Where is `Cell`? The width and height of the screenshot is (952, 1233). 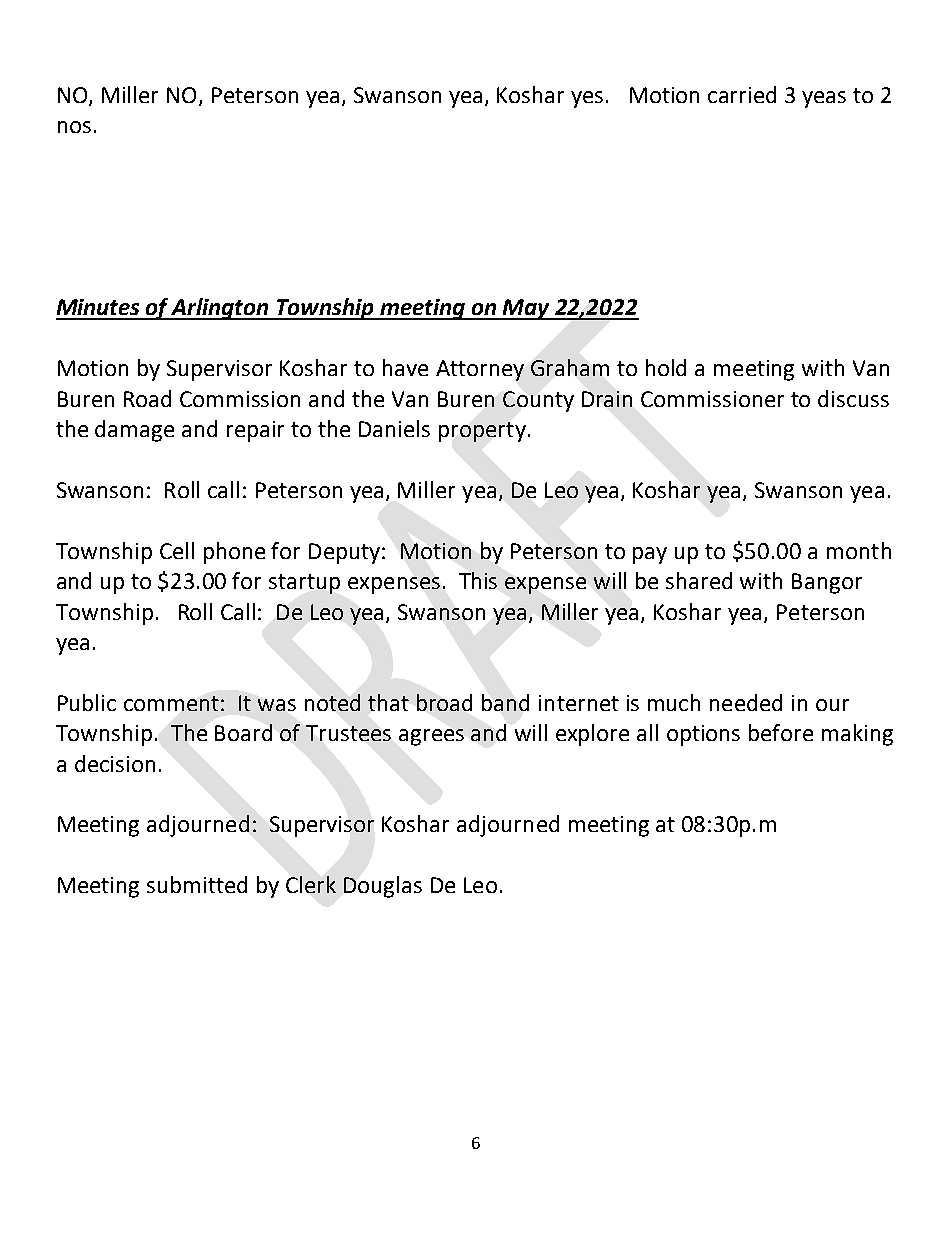
Cell is located at coordinates (177, 550).
